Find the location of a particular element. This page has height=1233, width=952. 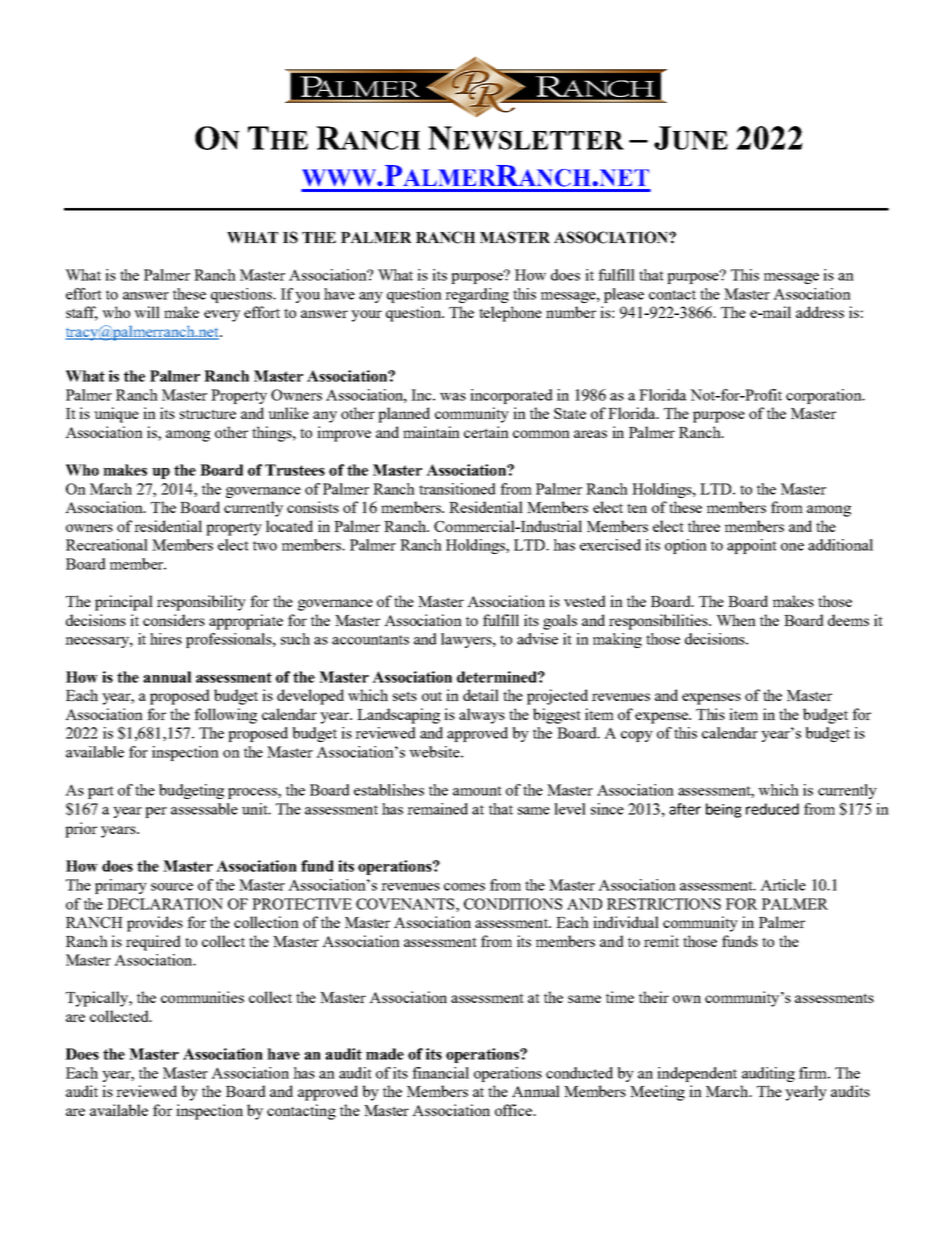

financial is located at coordinates (440, 1073).
